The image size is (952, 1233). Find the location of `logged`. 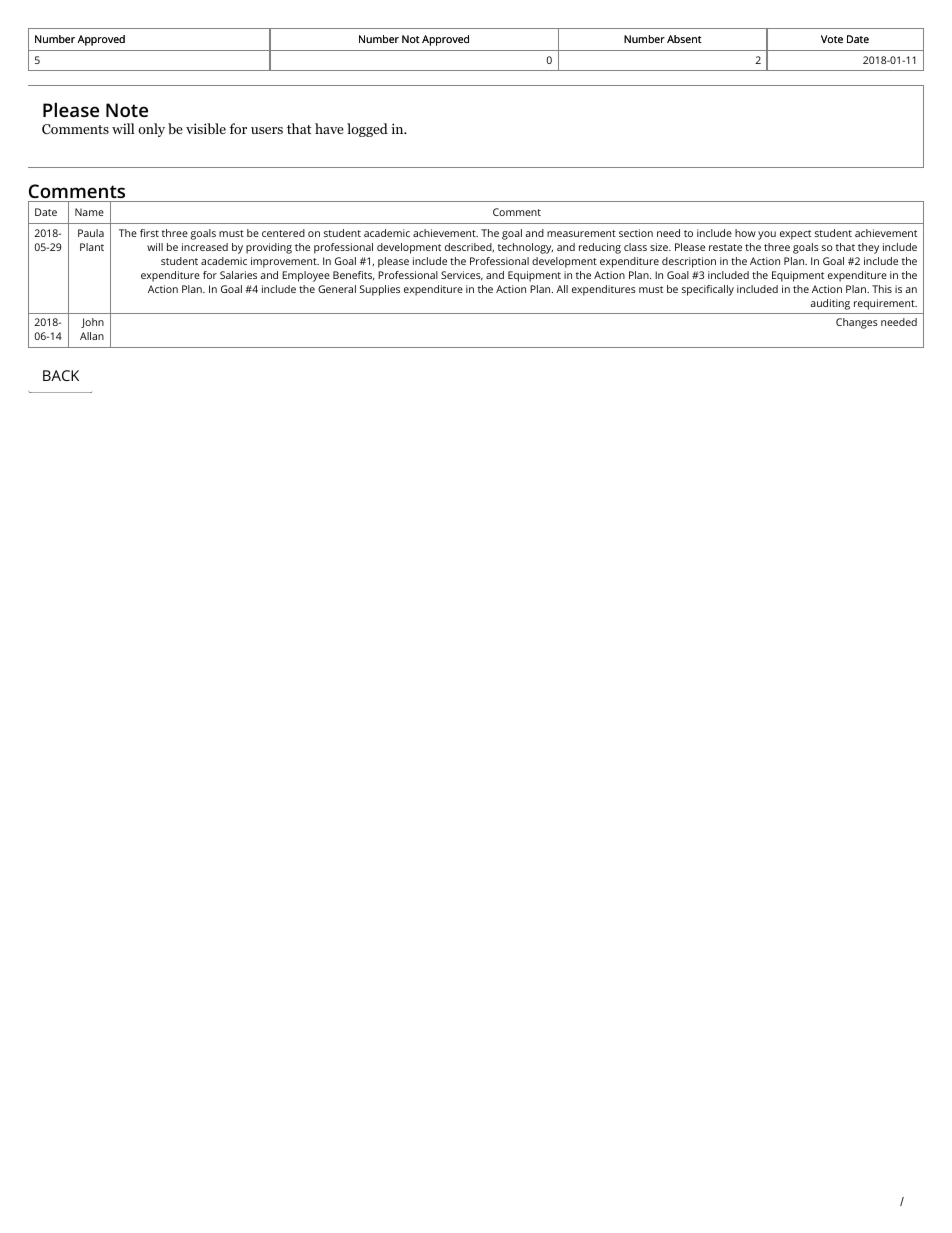

logged is located at coordinates (367, 130).
